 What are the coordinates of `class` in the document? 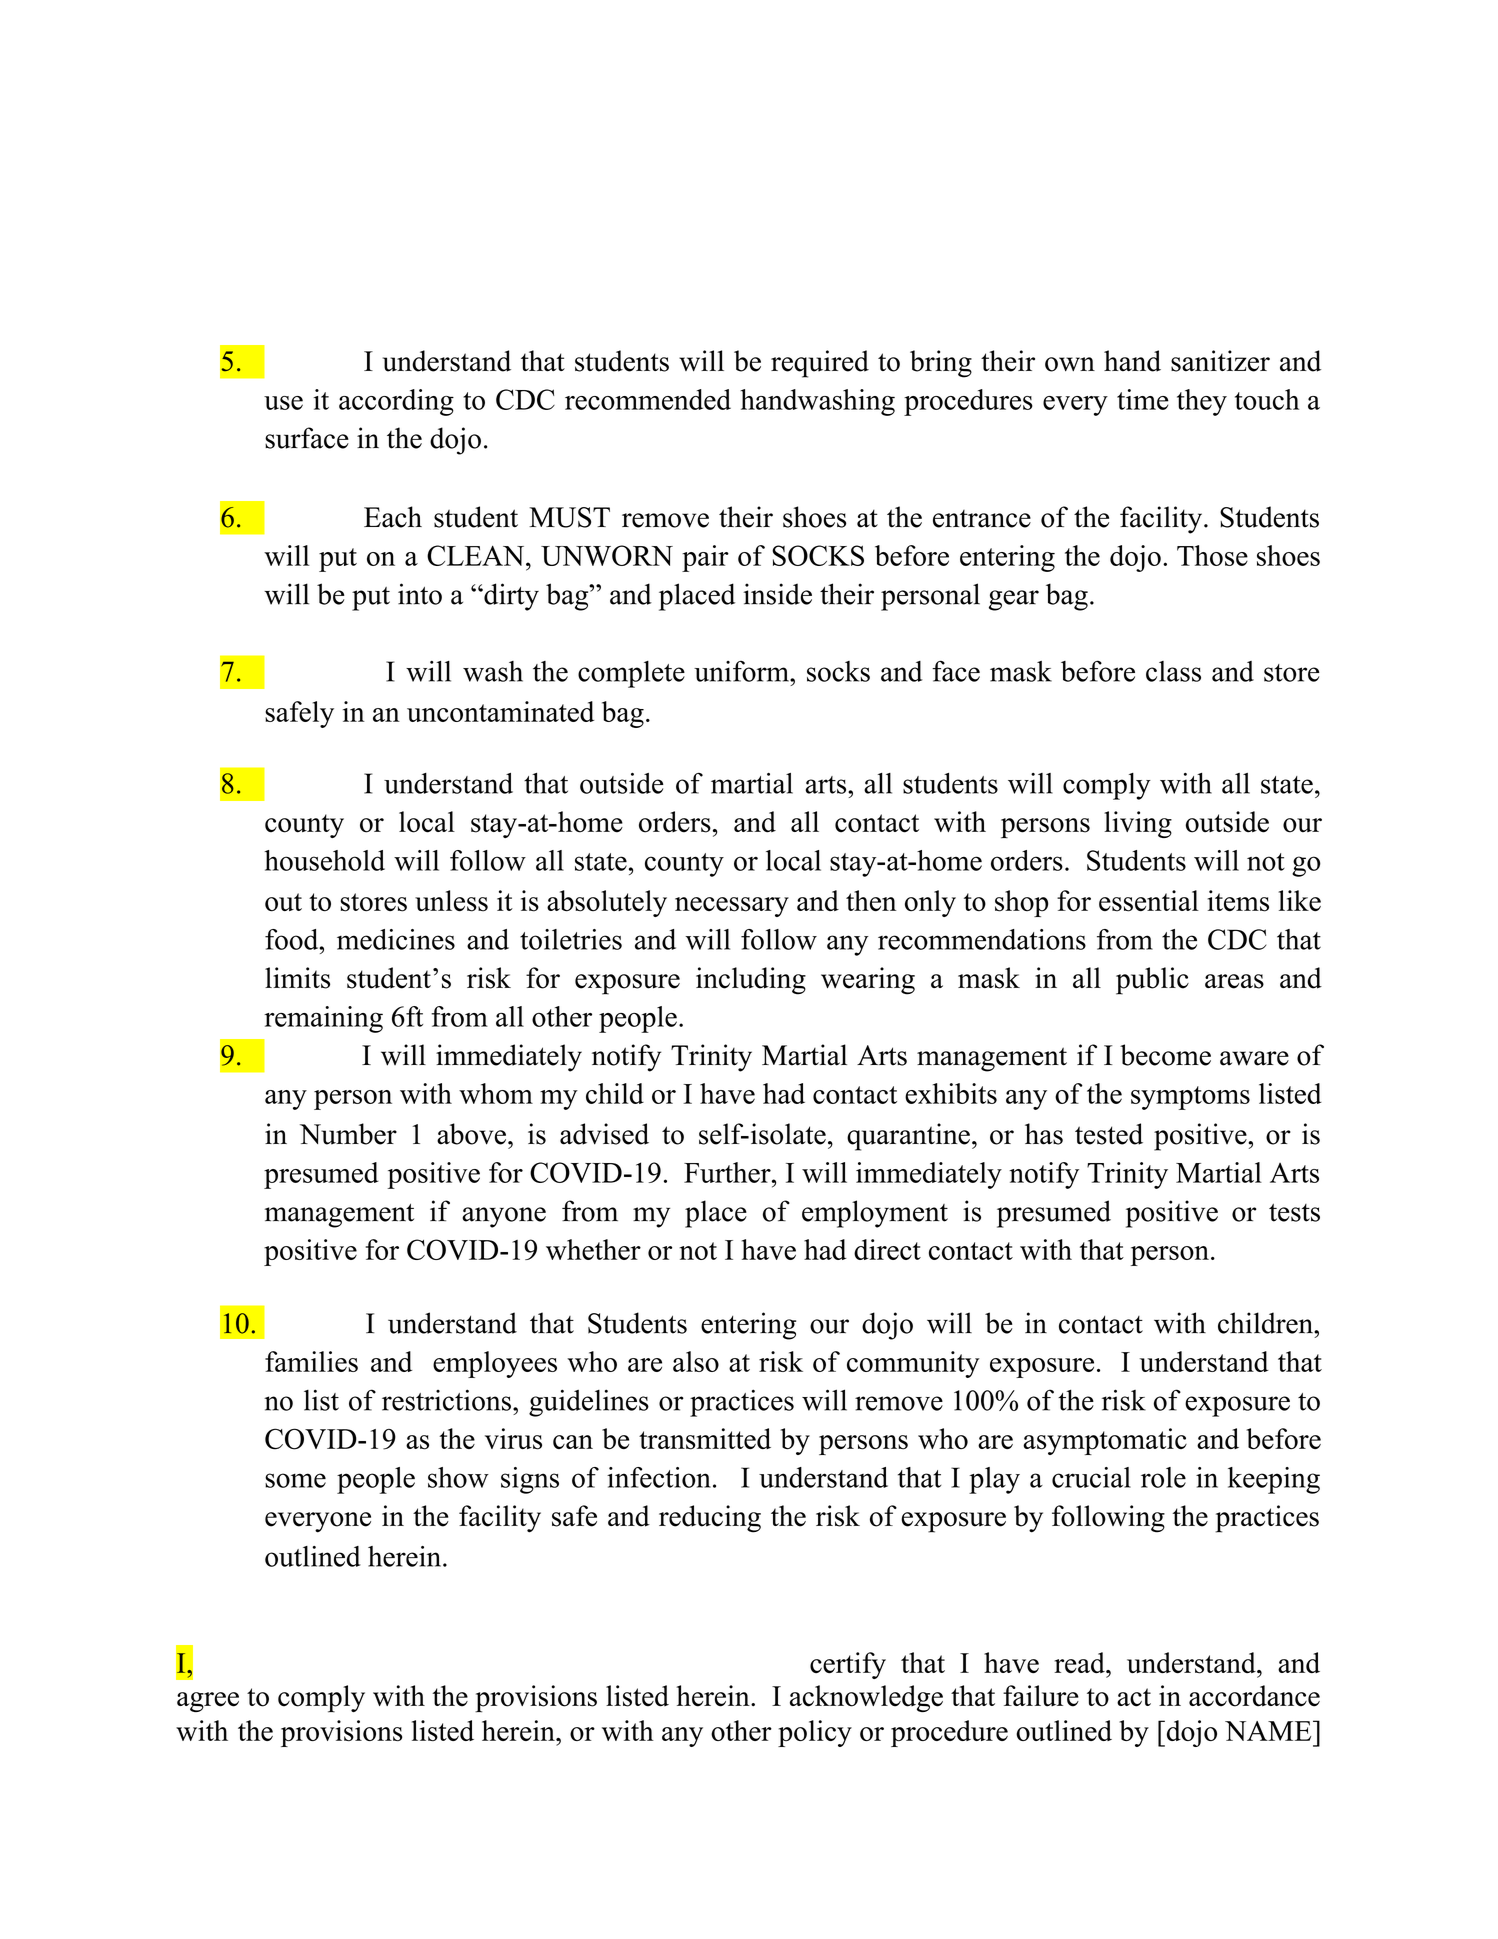 It's located at (1173, 671).
